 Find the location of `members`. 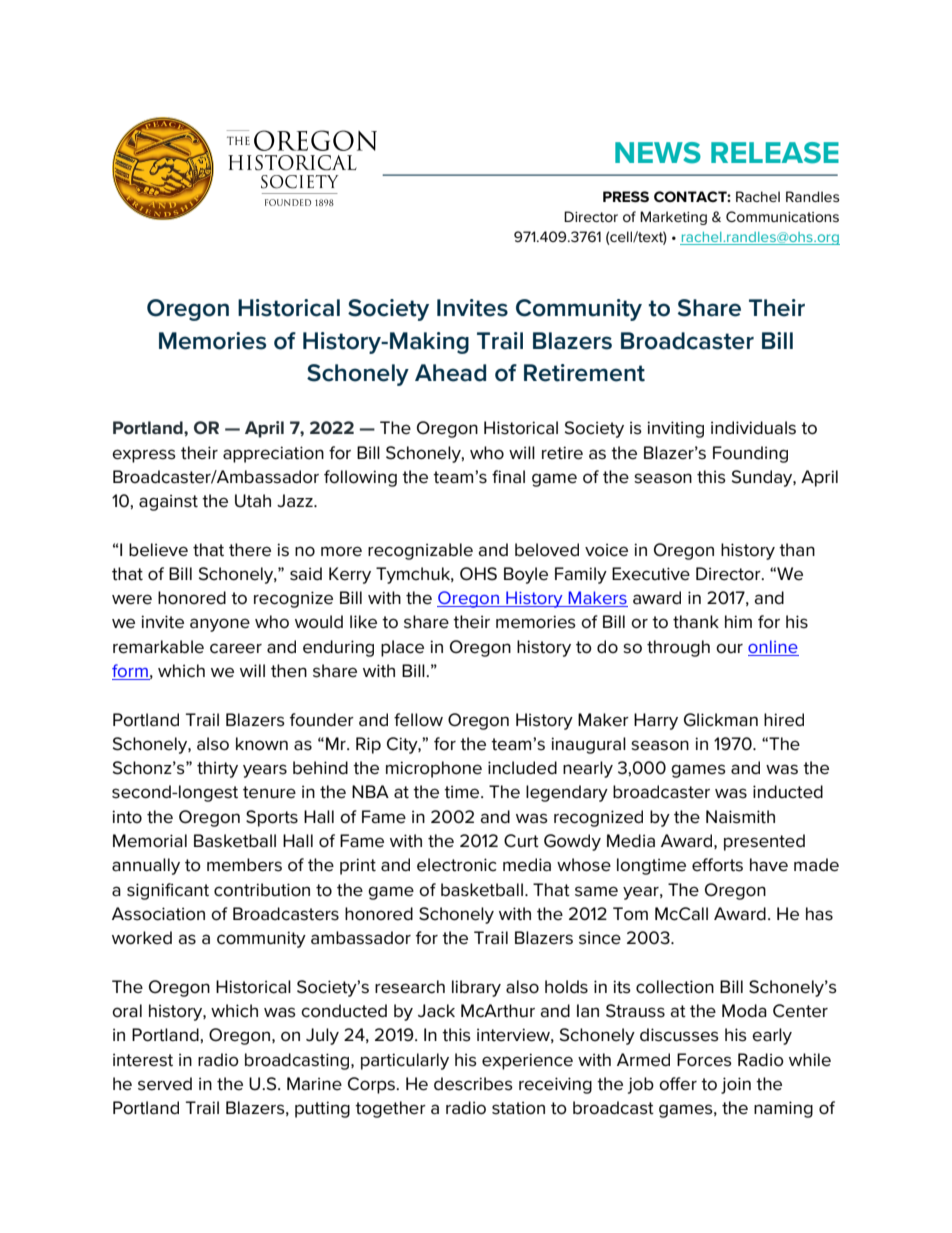

members is located at coordinates (244, 865).
